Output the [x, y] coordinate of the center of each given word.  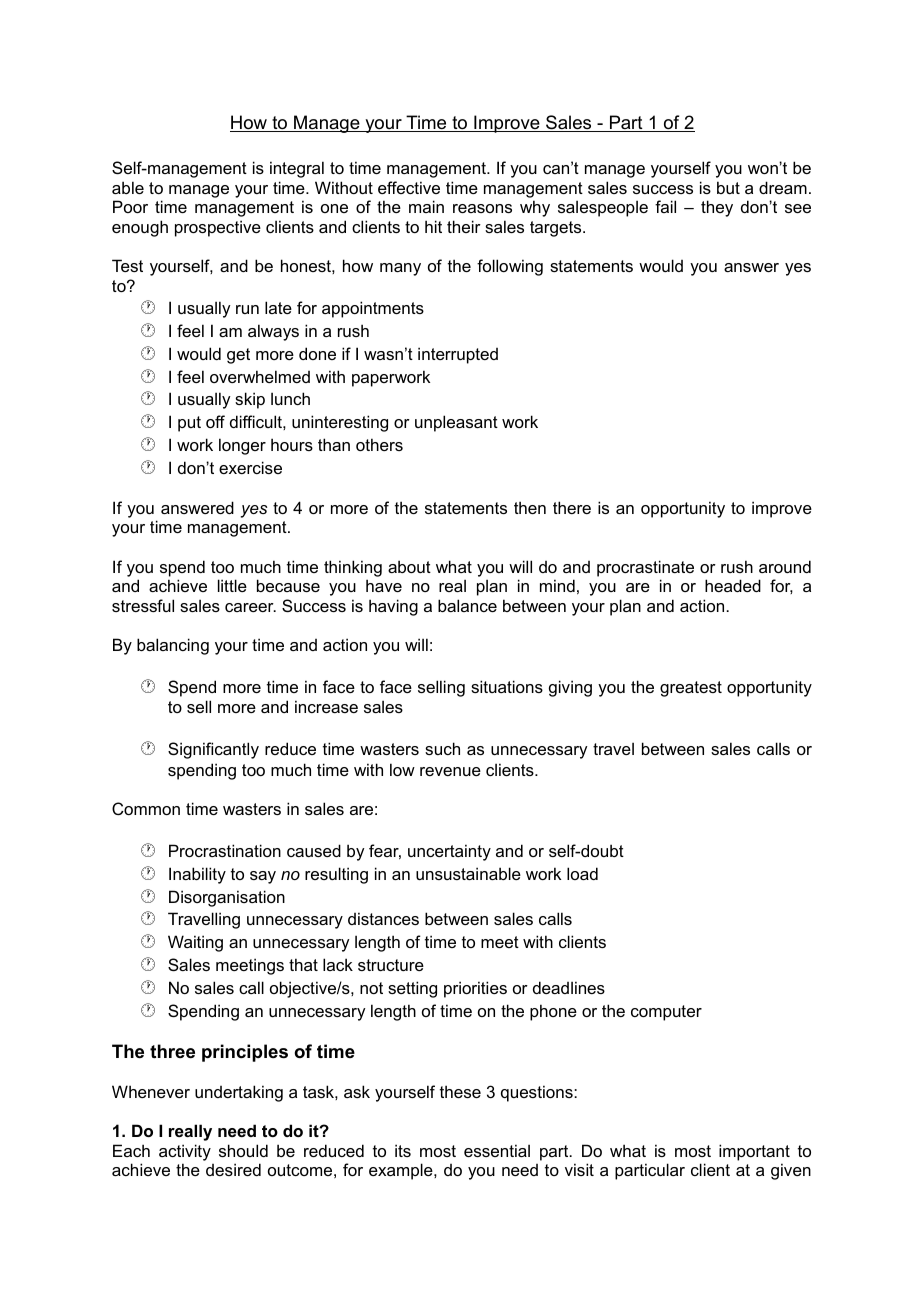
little [232, 585]
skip [250, 400]
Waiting [195, 943]
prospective [218, 228]
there [572, 507]
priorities [475, 989]
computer [666, 1013]
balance [467, 605]
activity [185, 1152]
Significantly [213, 750]
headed [733, 585]
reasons [482, 208]
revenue [450, 771]
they [717, 208]
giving [570, 688]
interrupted [458, 355]
